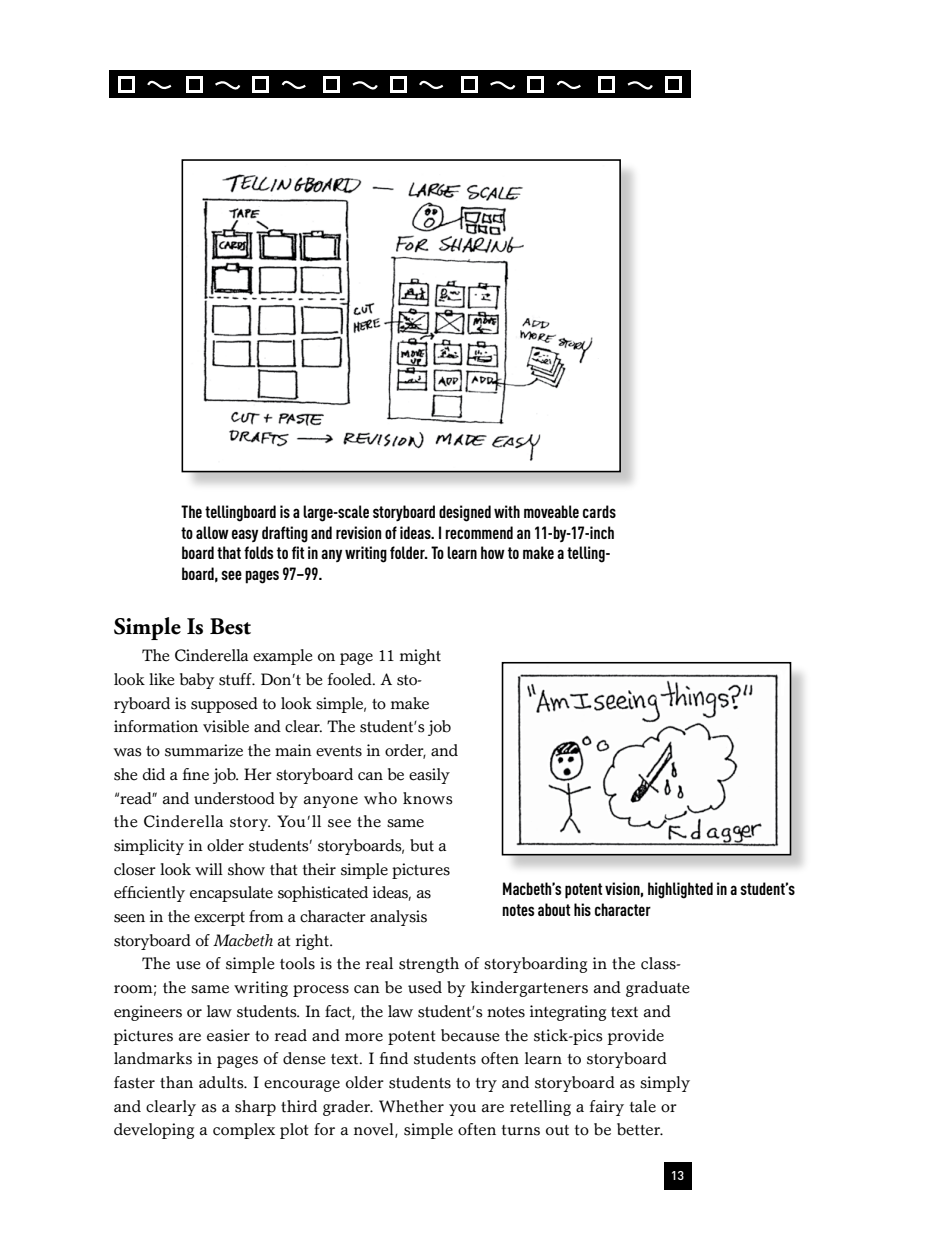 This page has width=952, height=1237. What do you see at coordinates (599, 511) in the page?
I see `cards` at bounding box center [599, 511].
